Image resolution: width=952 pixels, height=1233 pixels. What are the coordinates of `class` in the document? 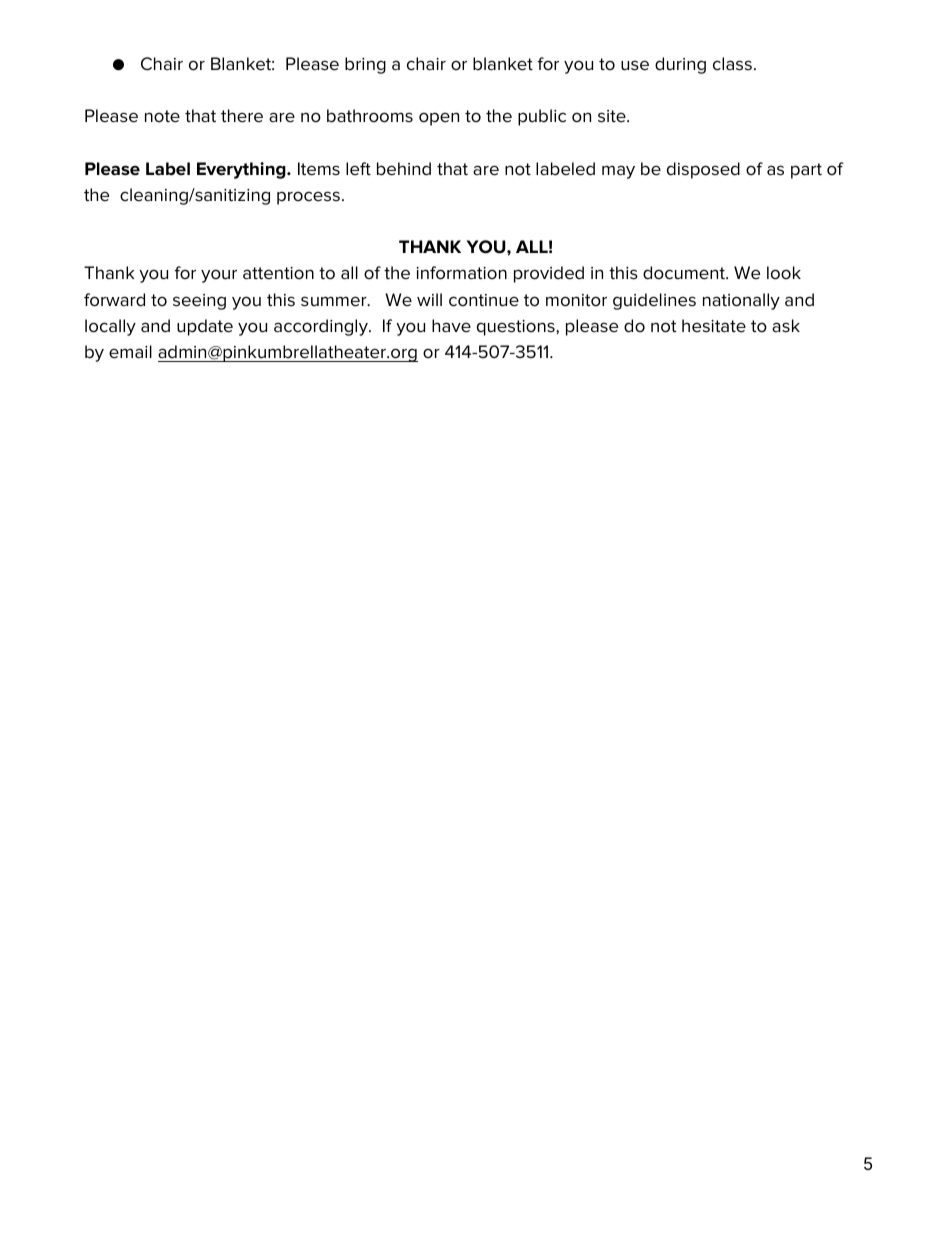 It's located at (732, 64).
